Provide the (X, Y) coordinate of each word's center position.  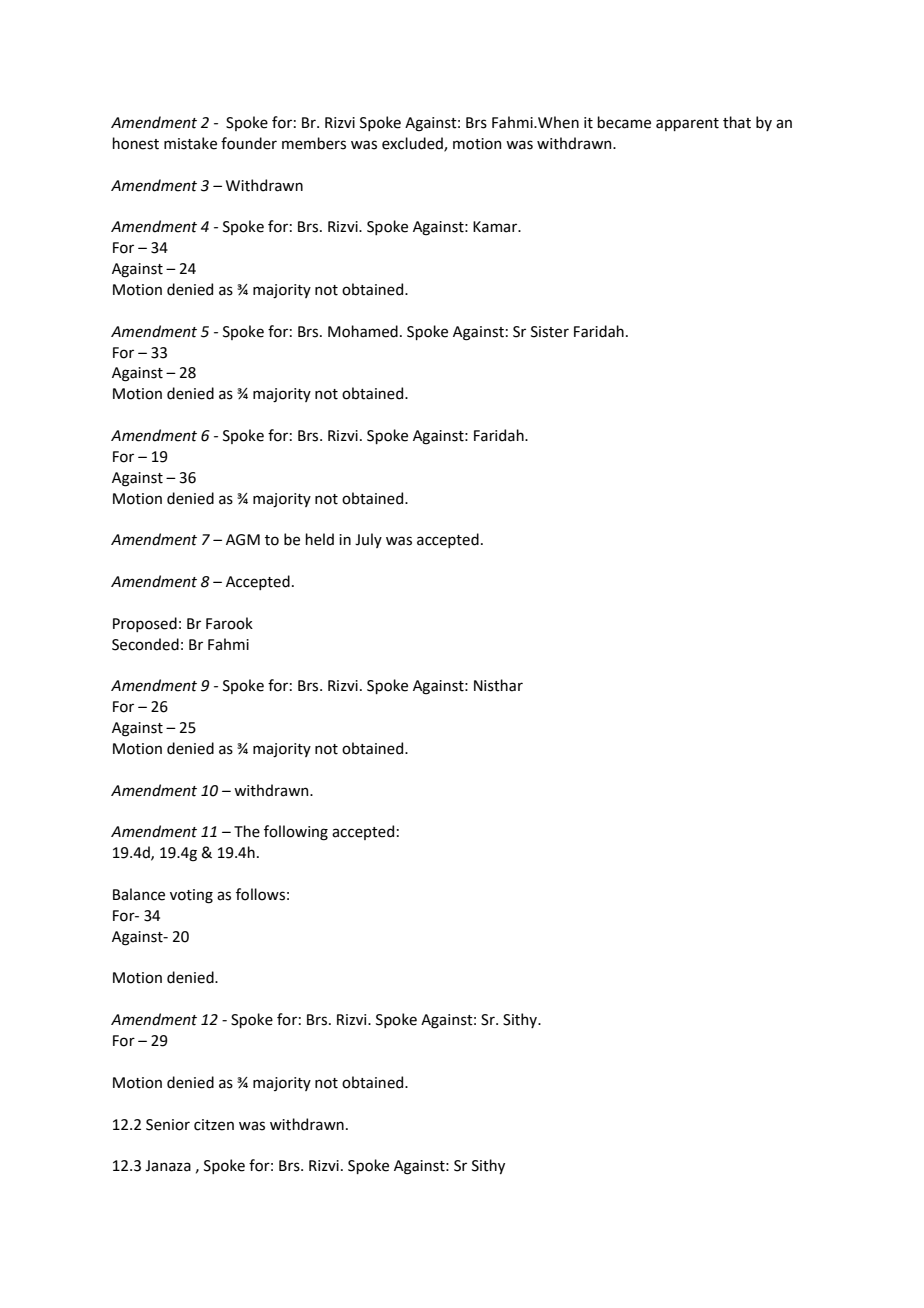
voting (191, 896)
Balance (139, 894)
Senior (168, 1125)
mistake (190, 143)
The (247, 831)
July (368, 540)
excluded (413, 144)
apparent (687, 124)
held (319, 539)
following (296, 833)
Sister (550, 332)
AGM (243, 540)
